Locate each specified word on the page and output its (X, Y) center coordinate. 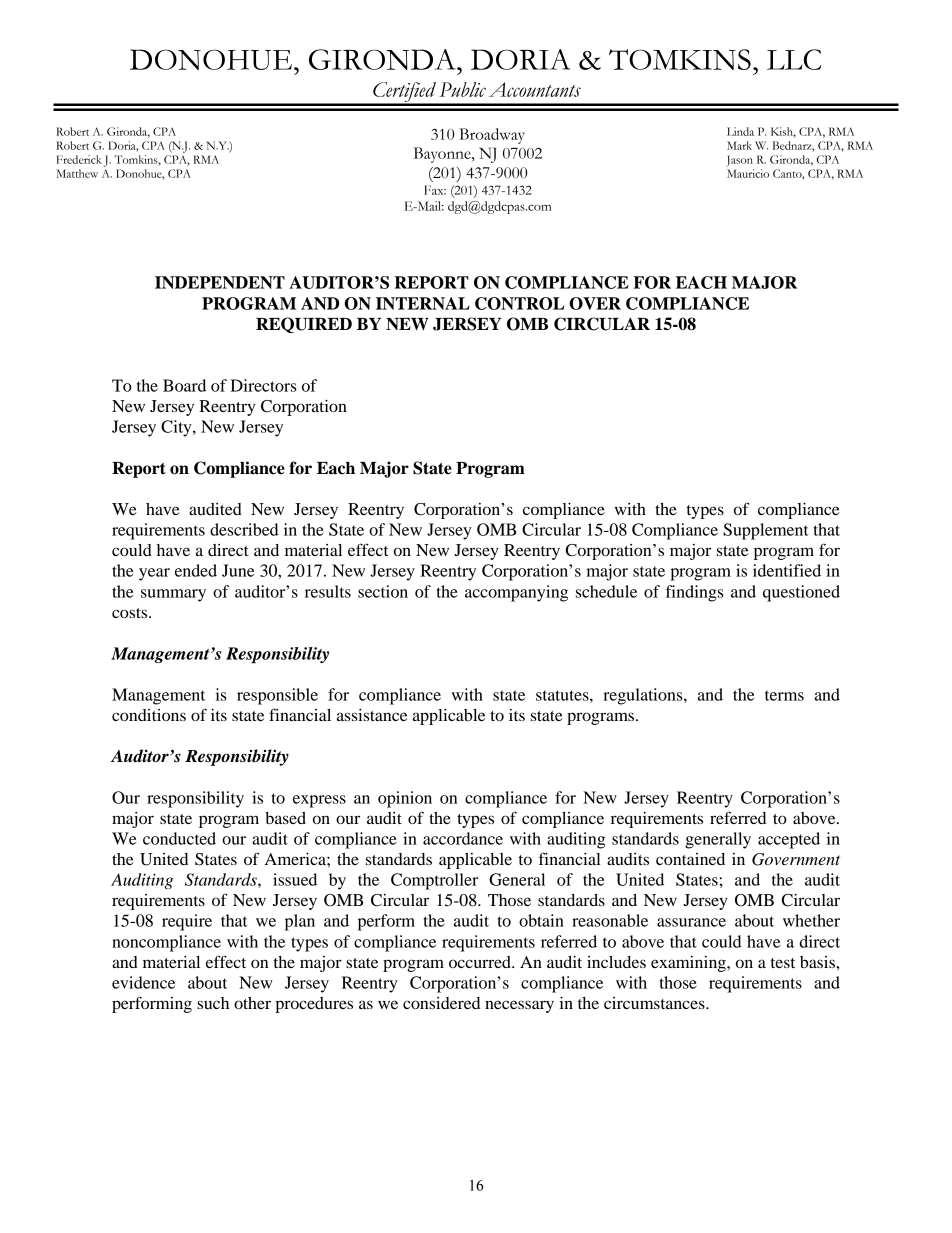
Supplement (766, 531)
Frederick (79, 159)
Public (462, 89)
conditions (149, 715)
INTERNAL (423, 303)
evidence (143, 982)
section (383, 591)
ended (196, 570)
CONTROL (519, 303)
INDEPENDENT (220, 282)
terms (784, 695)
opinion (405, 799)
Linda (740, 131)
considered (441, 1003)
